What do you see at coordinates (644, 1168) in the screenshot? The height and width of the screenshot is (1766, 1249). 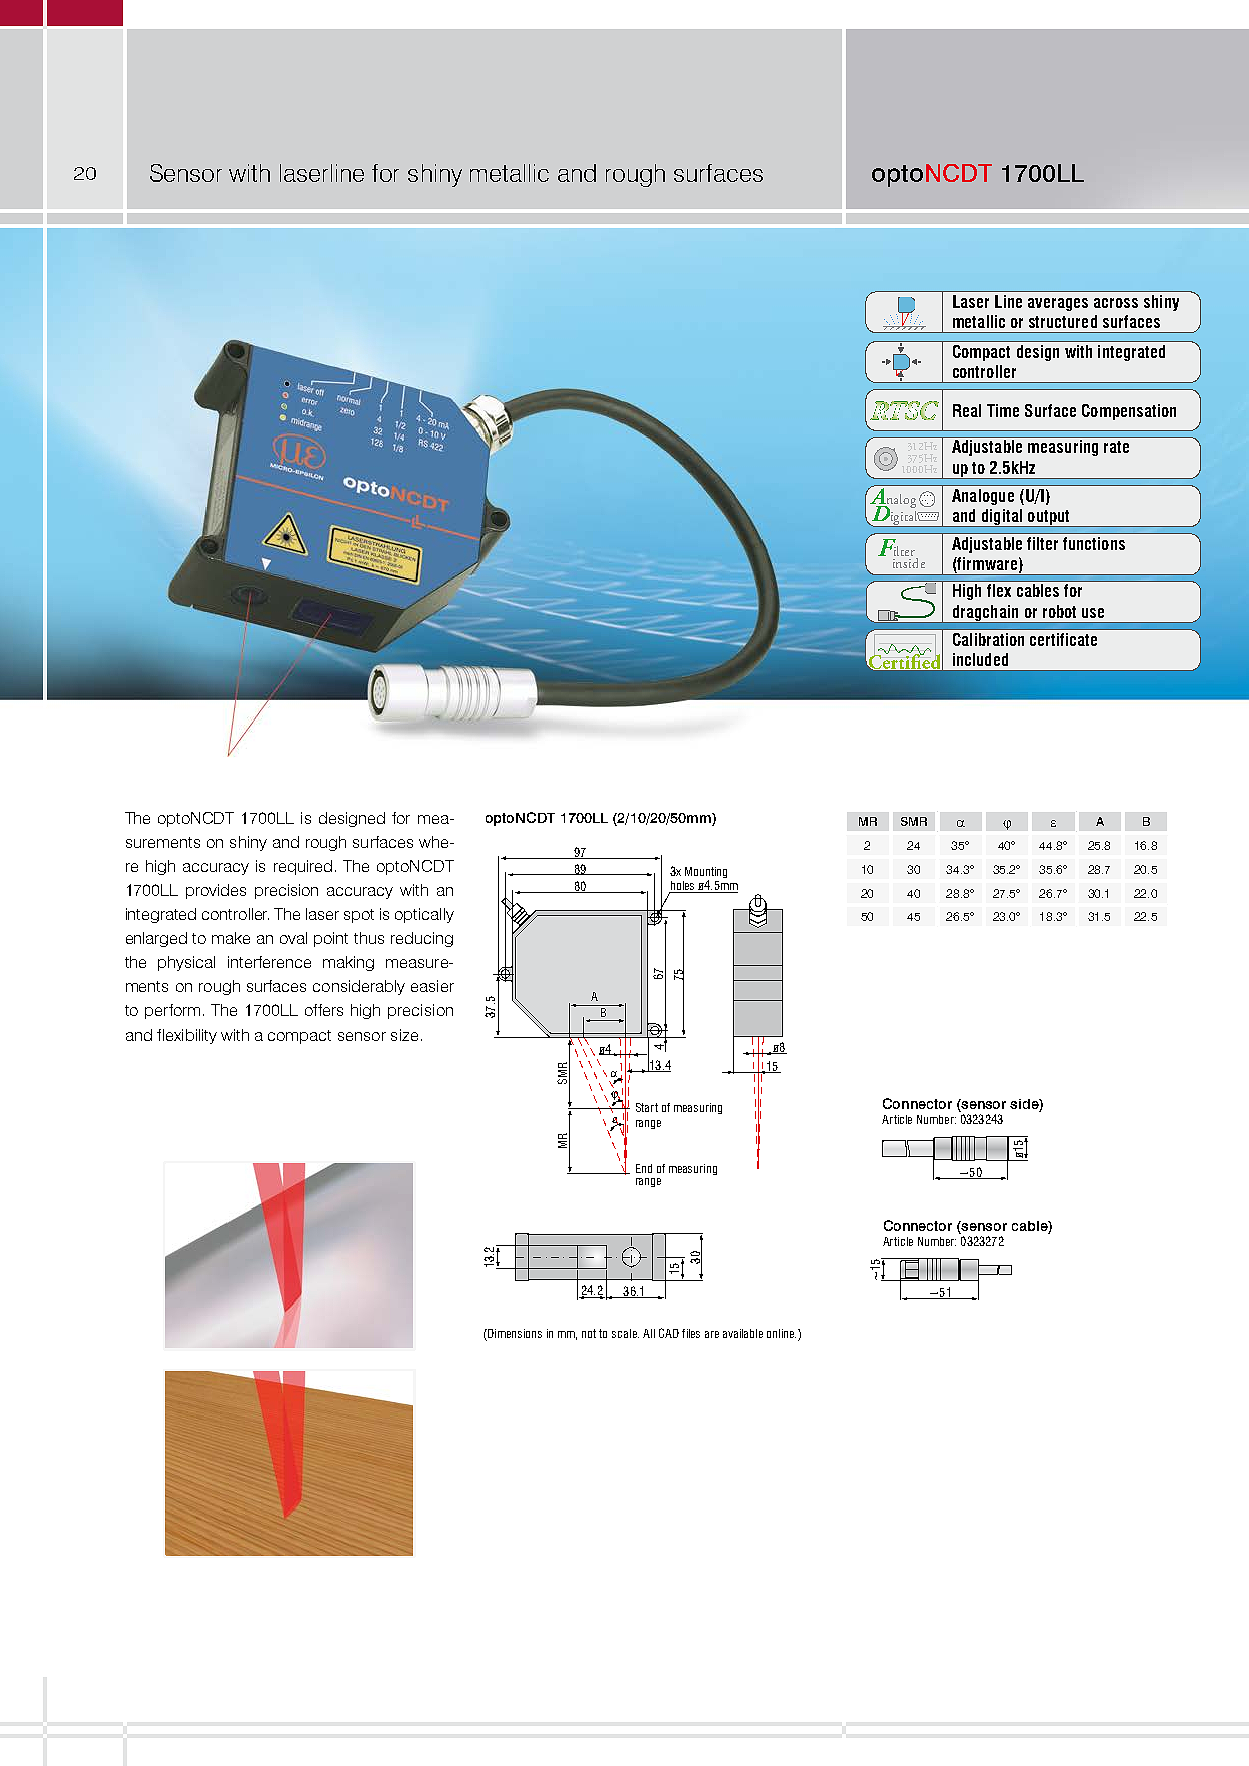 I see `End` at bounding box center [644, 1168].
